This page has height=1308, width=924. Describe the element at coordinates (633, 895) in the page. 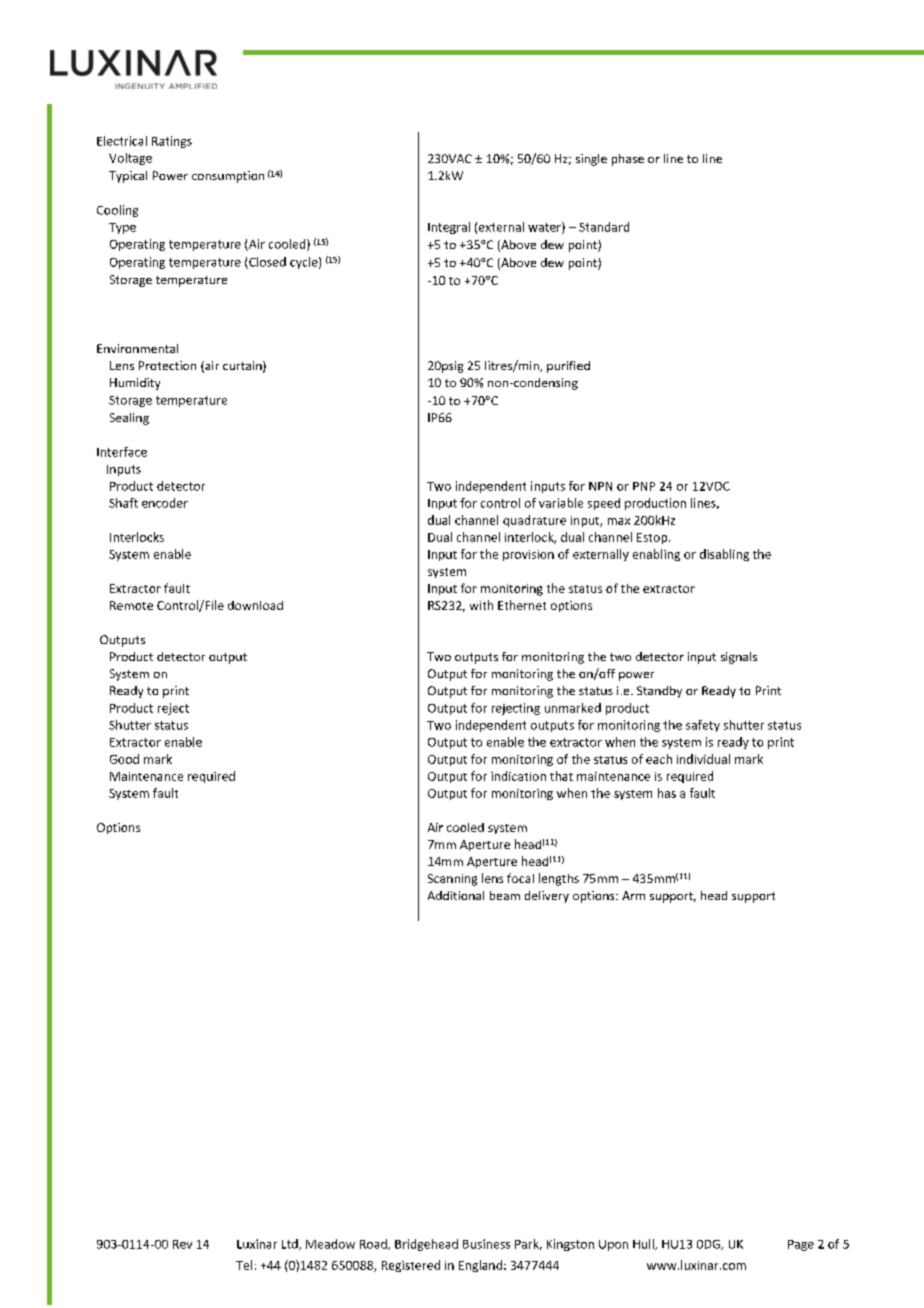

I see `Arm` at that location.
